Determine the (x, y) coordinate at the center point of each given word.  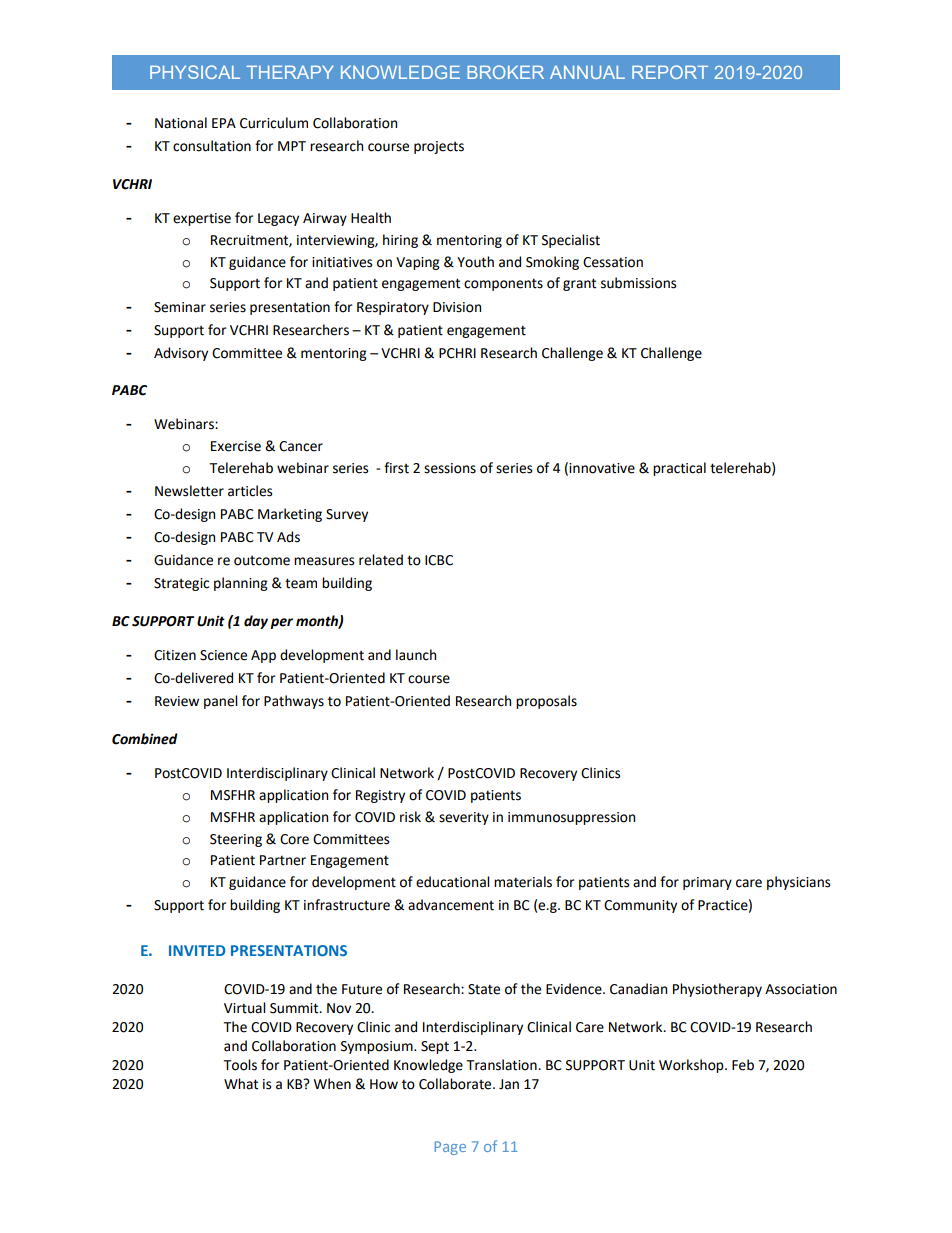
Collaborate (456, 1084)
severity (464, 818)
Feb (743, 1065)
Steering (236, 840)
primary (707, 883)
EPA (224, 123)
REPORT (670, 72)
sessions (450, 468)
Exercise (236, 446)
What (241, 1084)
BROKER (505, 72)
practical (679, 469)
